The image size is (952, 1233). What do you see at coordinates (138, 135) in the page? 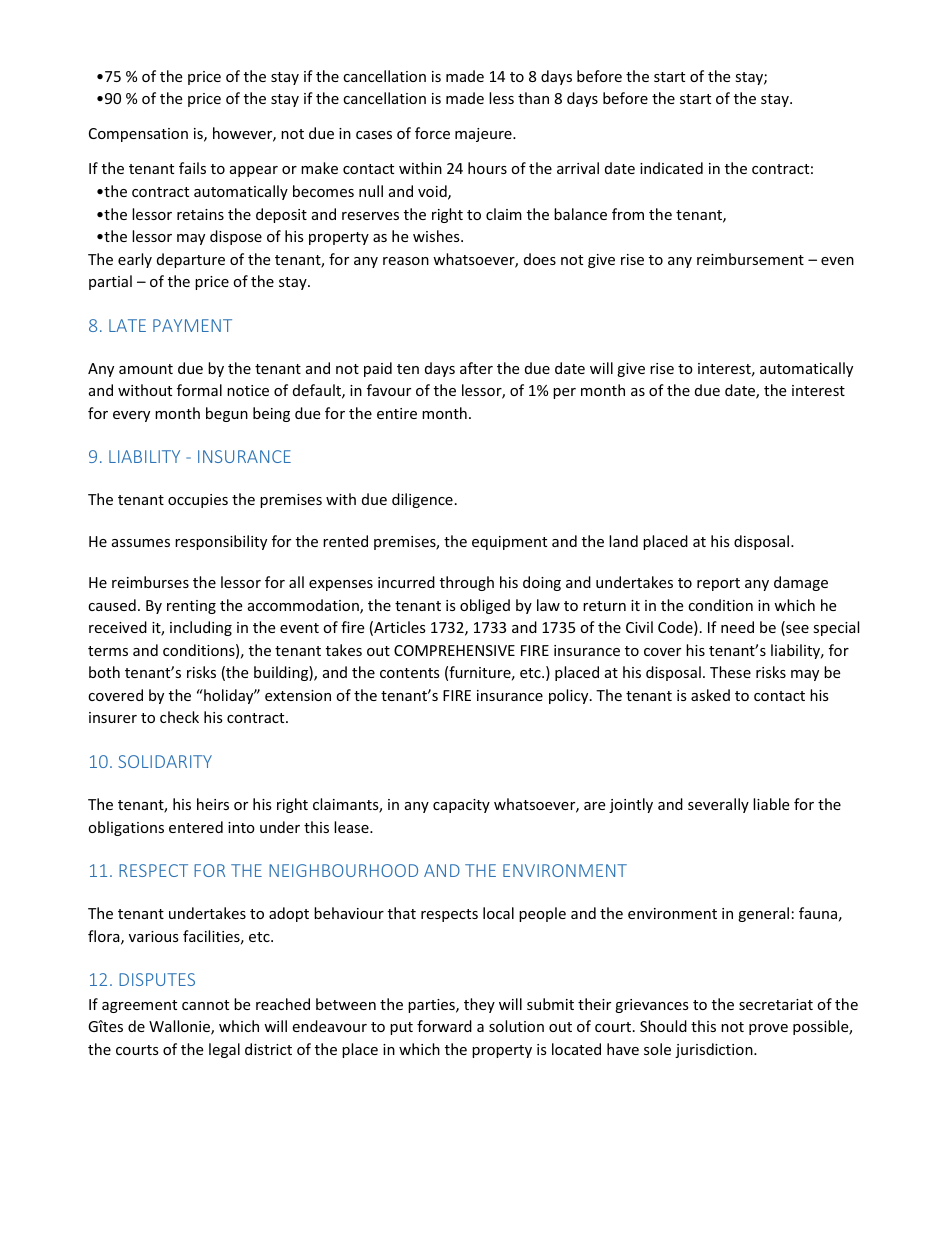
I see `Compensation` at bounding box center [138, 135].
